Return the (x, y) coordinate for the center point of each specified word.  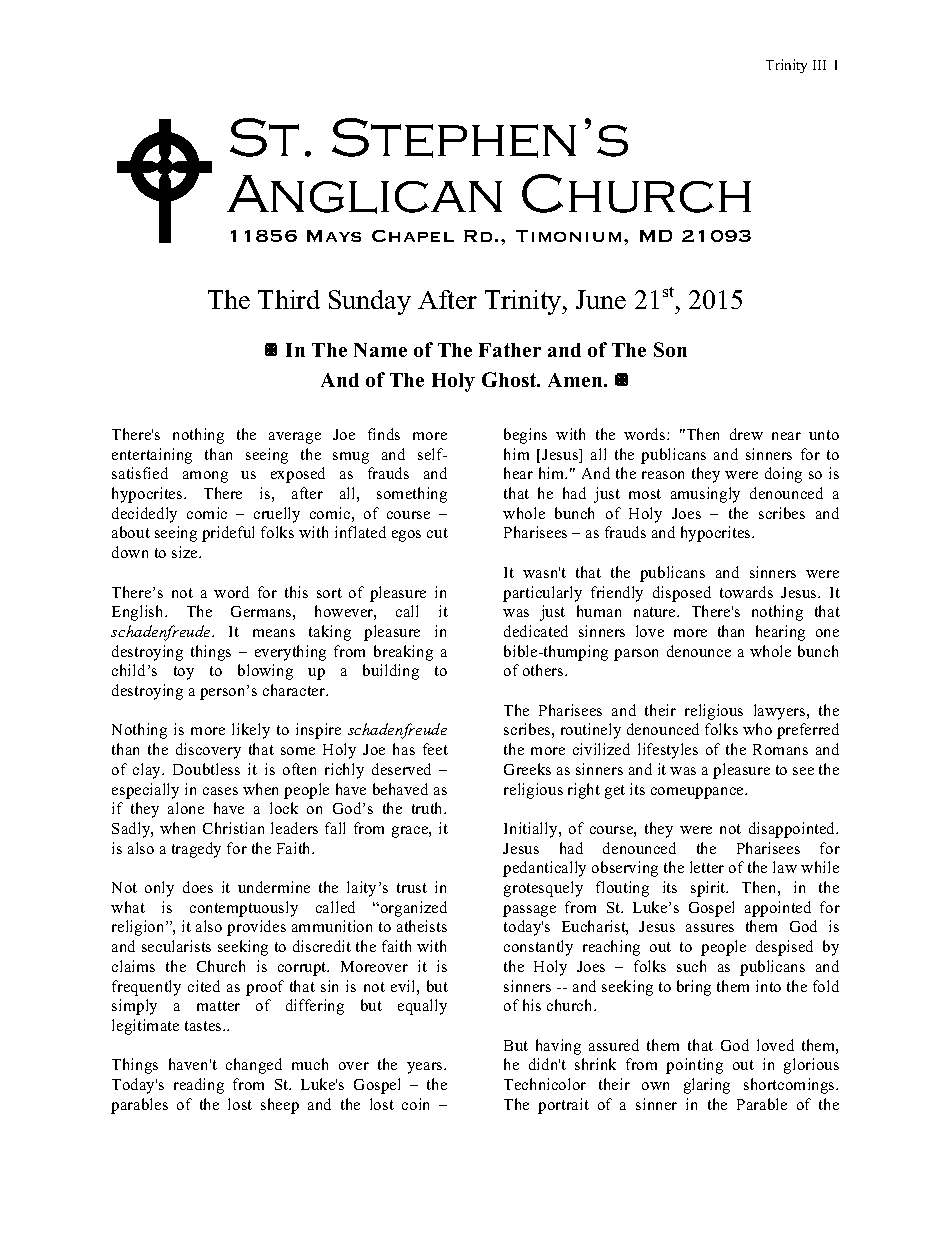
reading (199, 1086)
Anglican (364, 194)
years (426, 1068)
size (186, 552)
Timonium (568, 236)
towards (746, 592)
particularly (542, 594)
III (819, 65)
